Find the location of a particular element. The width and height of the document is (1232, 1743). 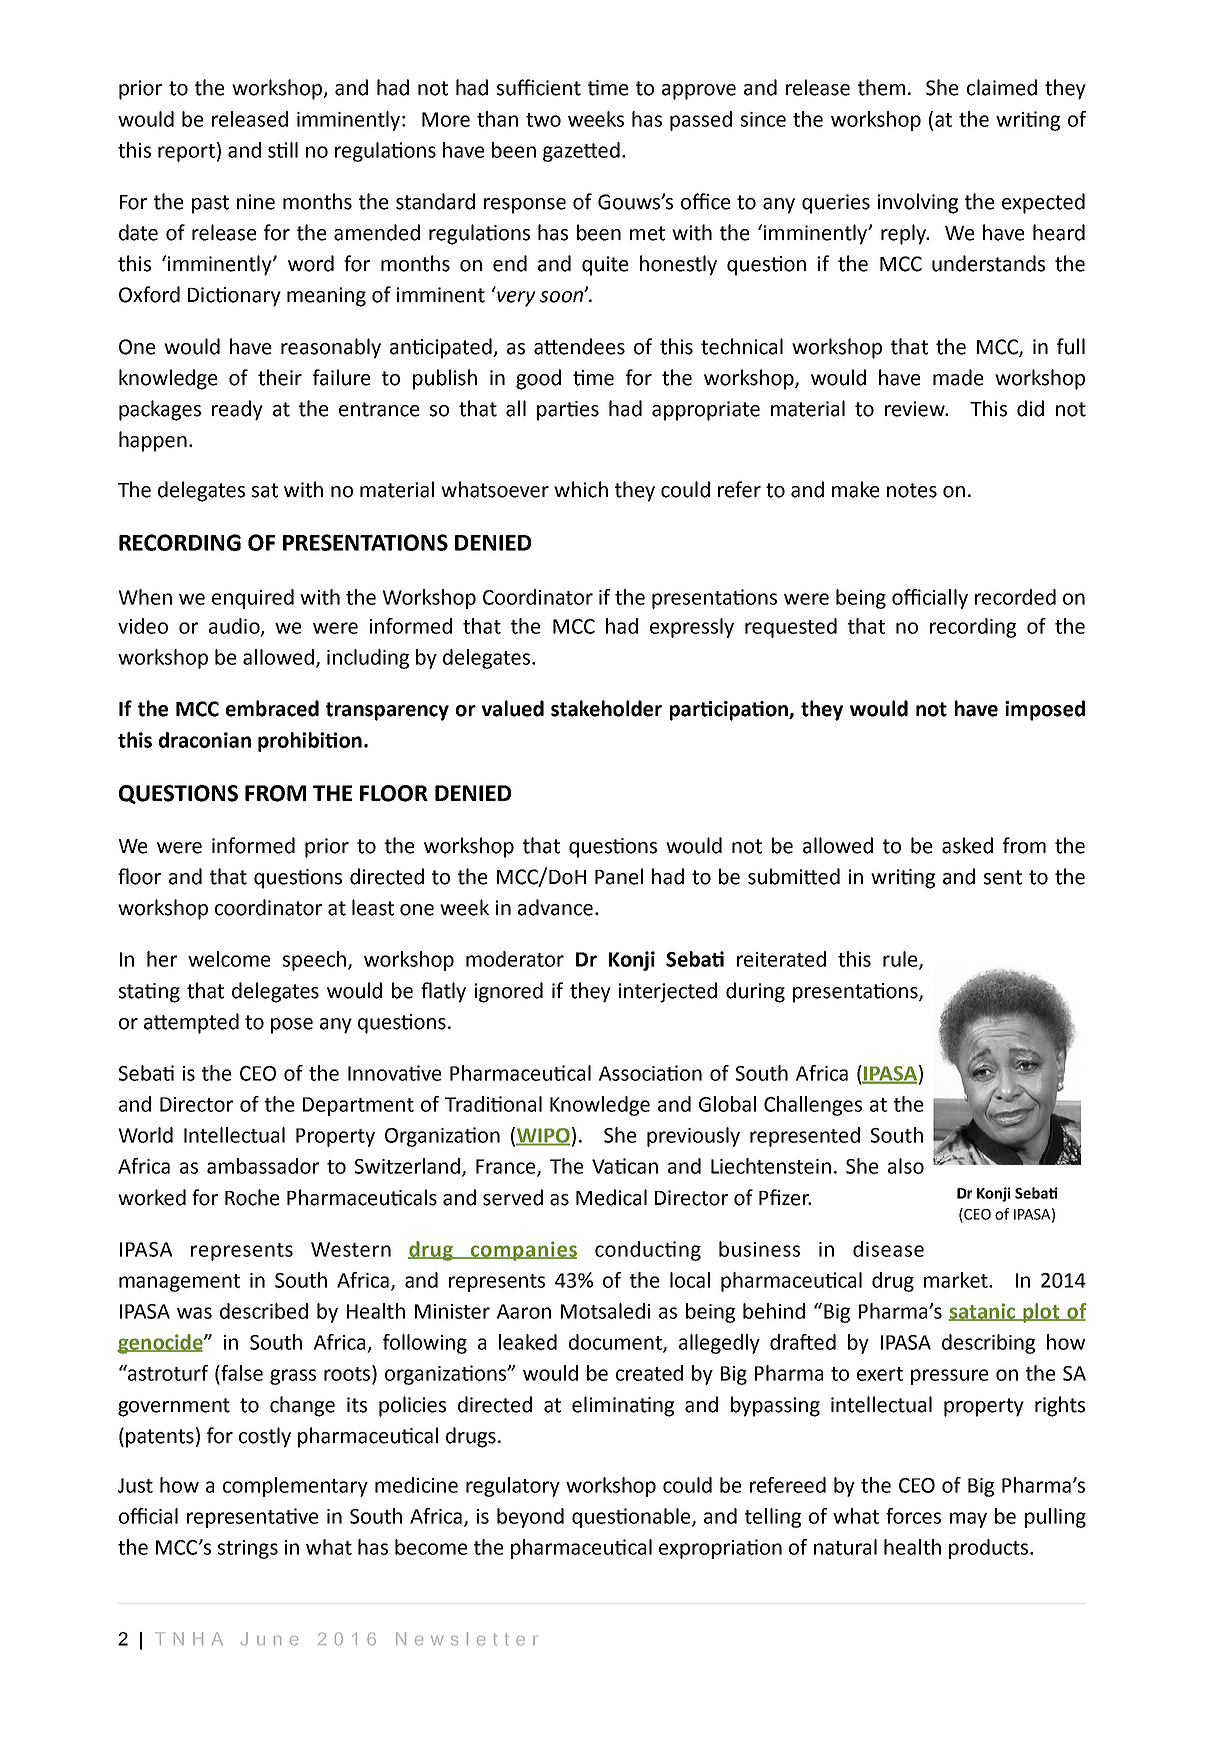

report is located at coordinates (186, 153).
